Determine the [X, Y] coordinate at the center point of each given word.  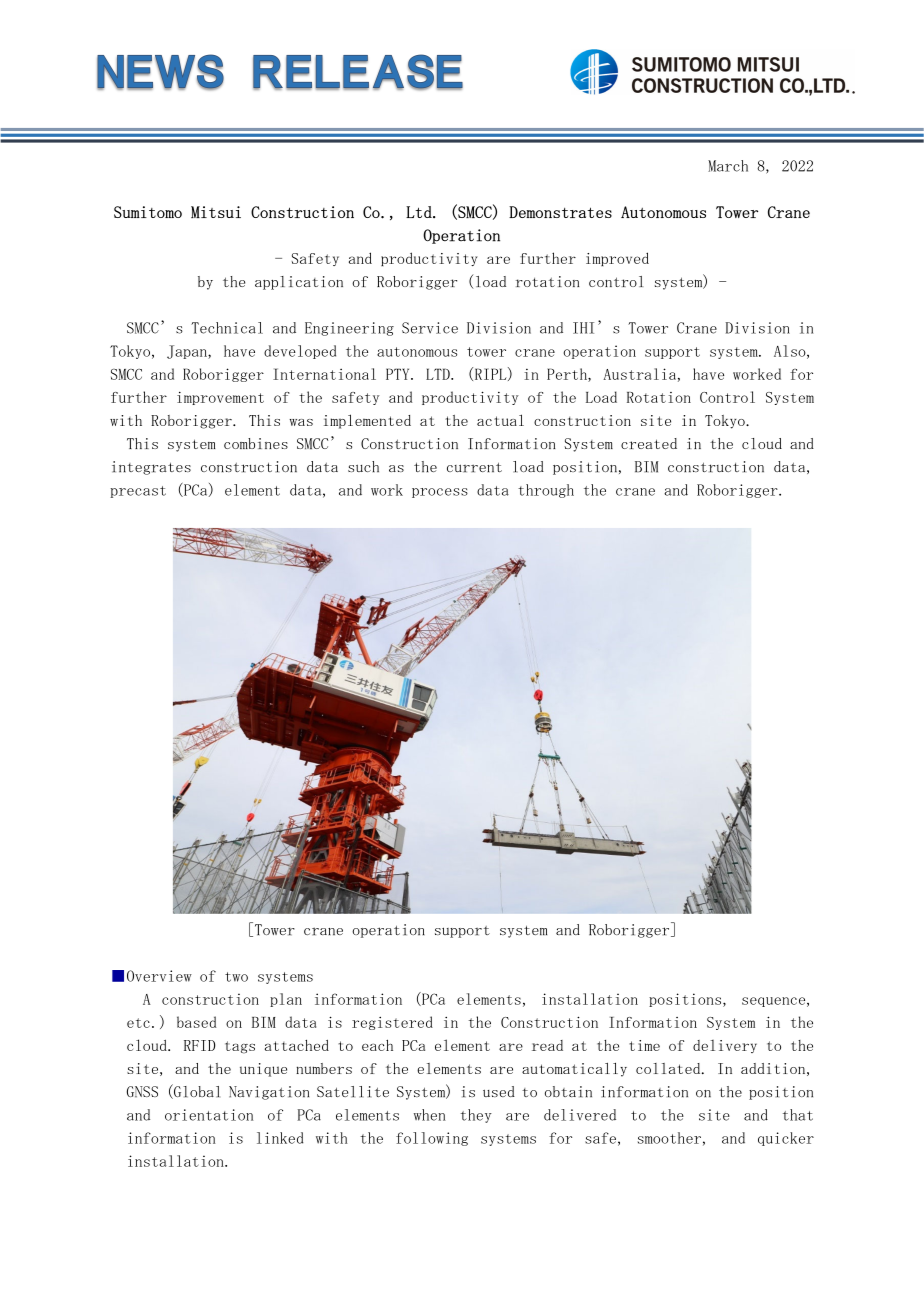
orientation [209, 1115]
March [728, 166]
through [546, 491]
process [440, 493]
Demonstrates [560, 212]
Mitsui [216, 212]
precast [138, 492]
